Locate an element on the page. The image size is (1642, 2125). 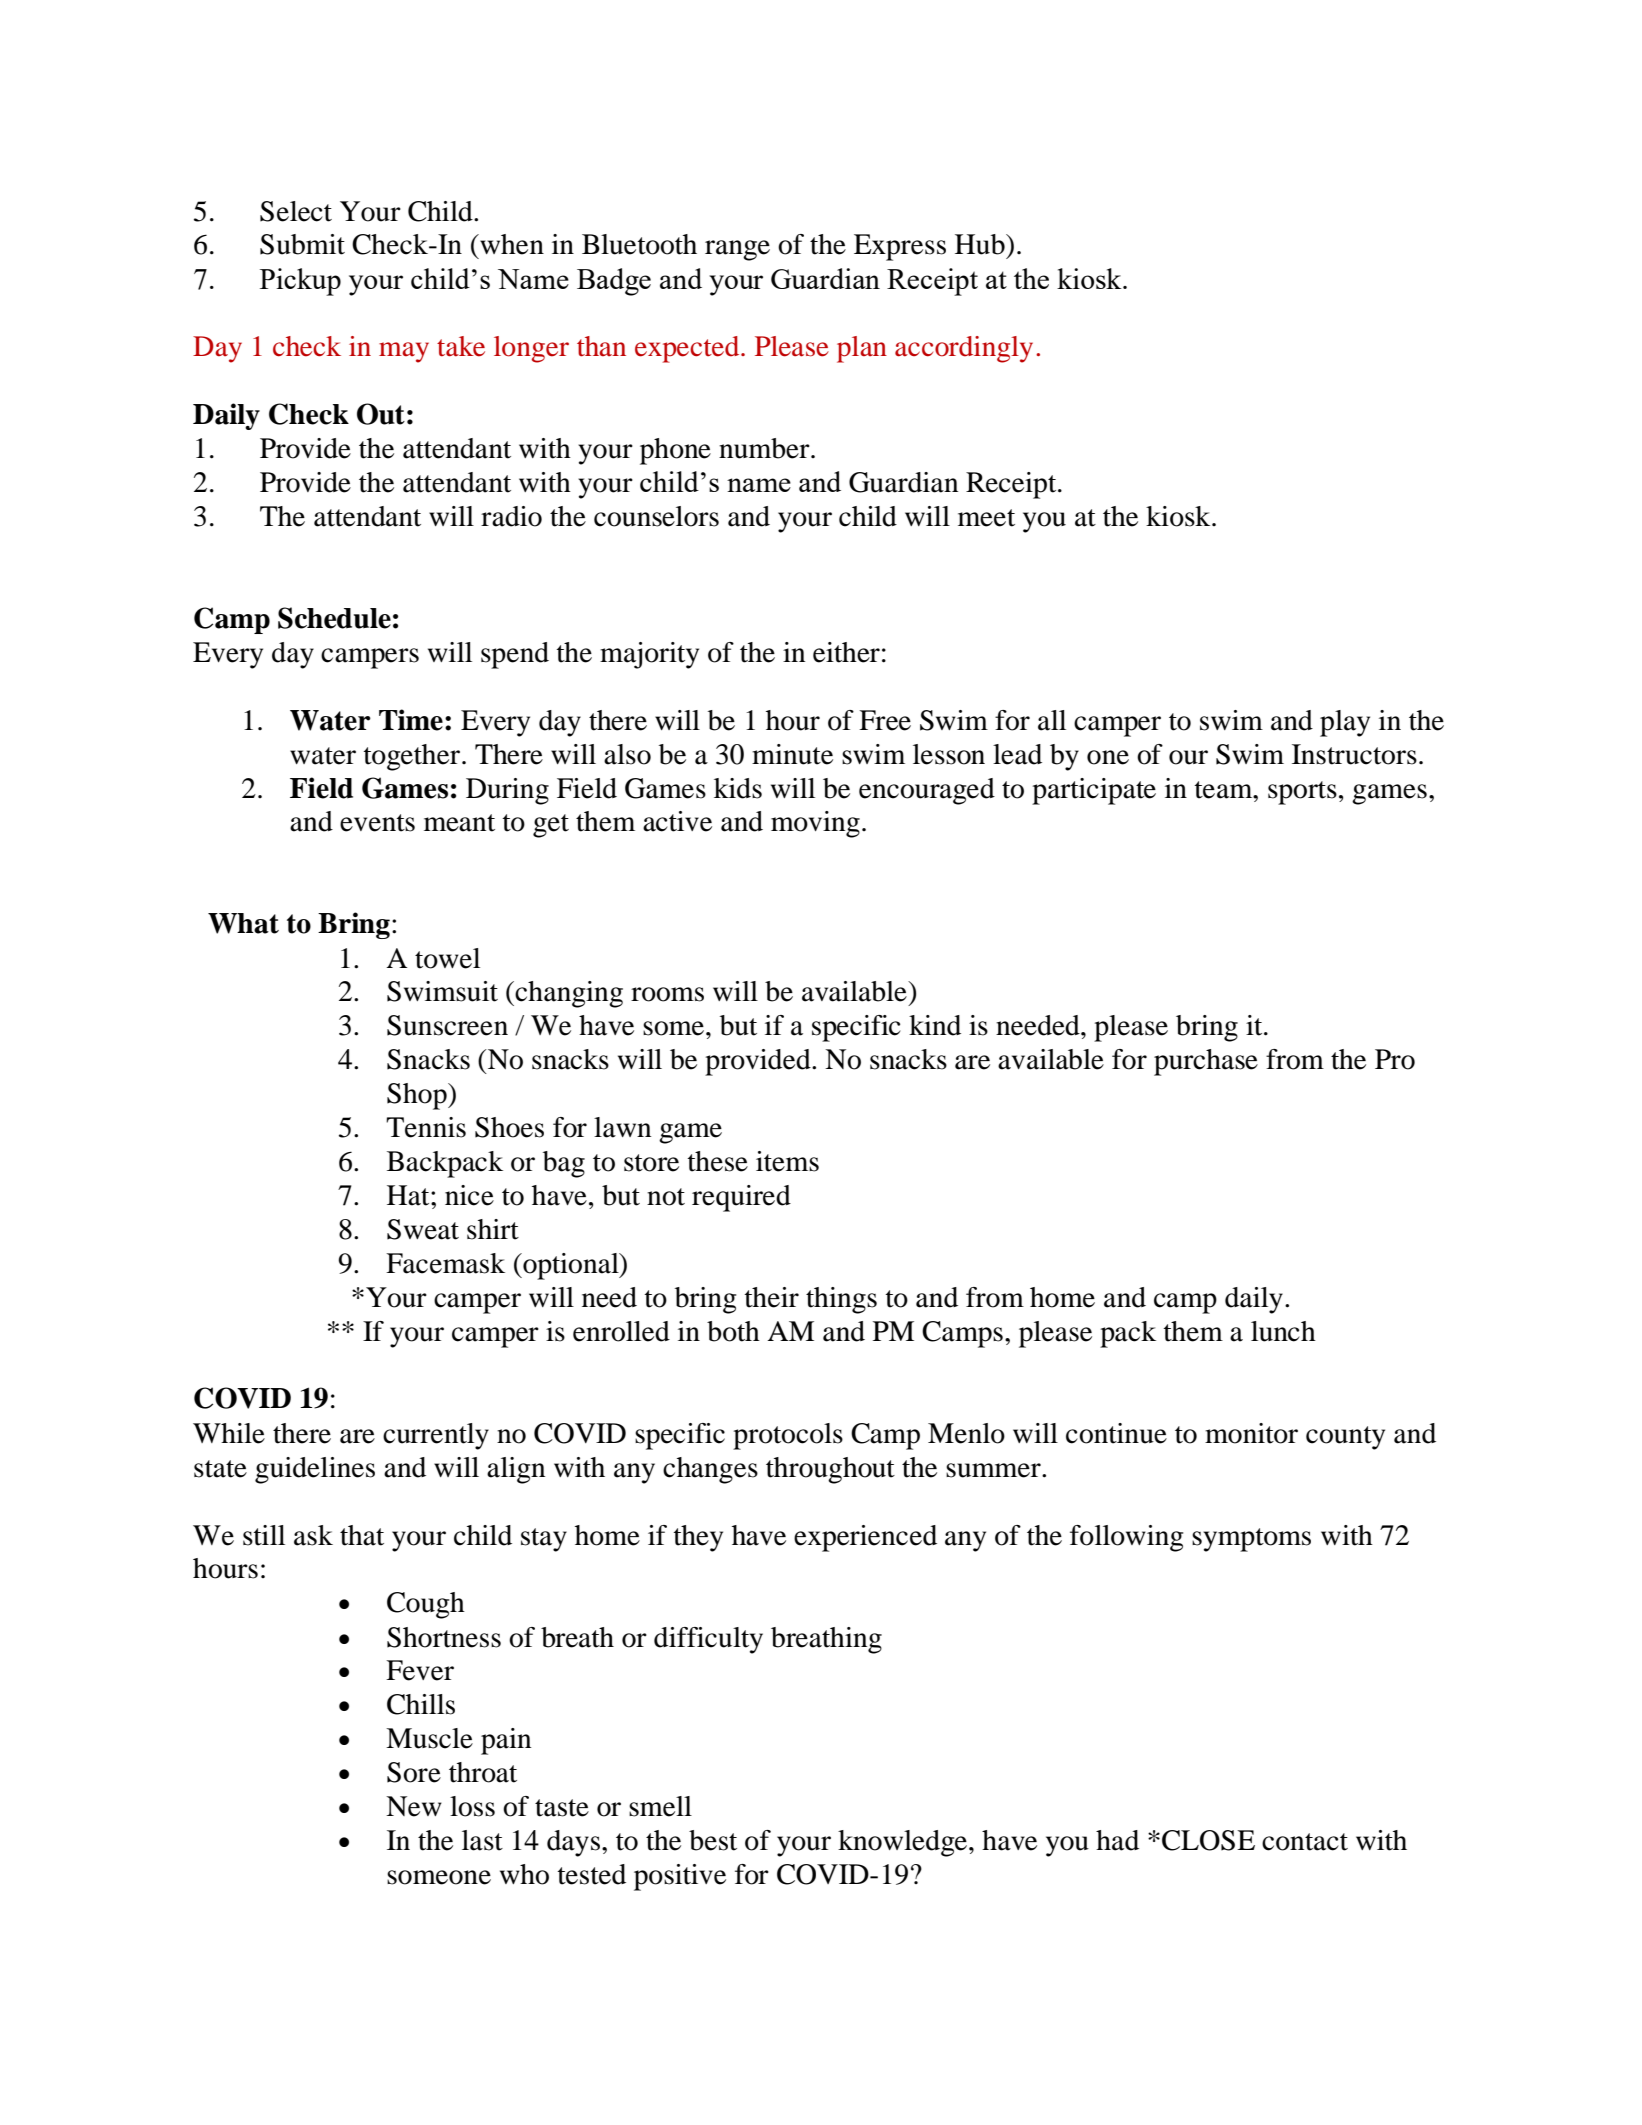
events is located at coordinates (377, 823).
